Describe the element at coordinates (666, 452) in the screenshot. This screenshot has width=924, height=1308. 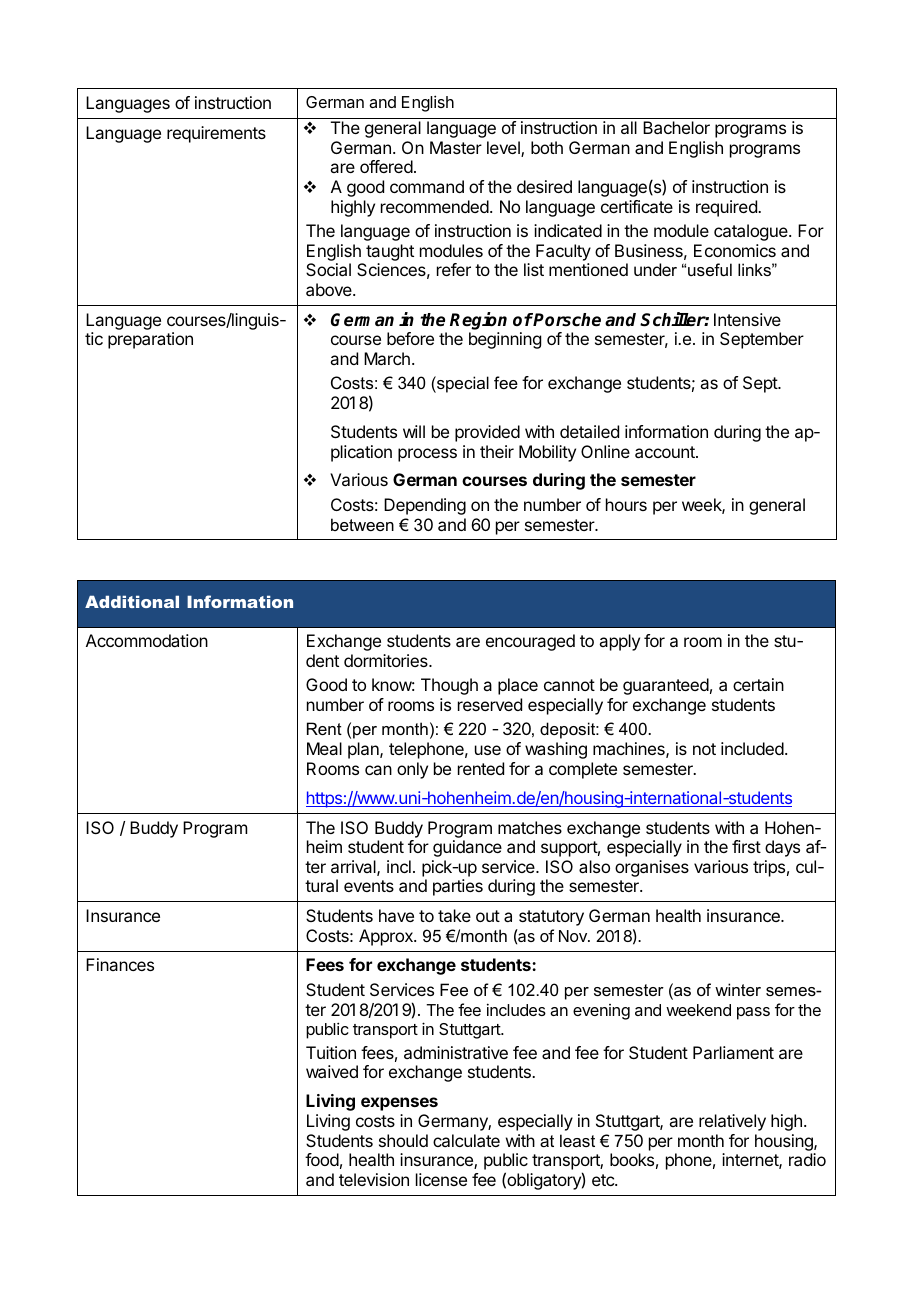
I see `account` at that location.
